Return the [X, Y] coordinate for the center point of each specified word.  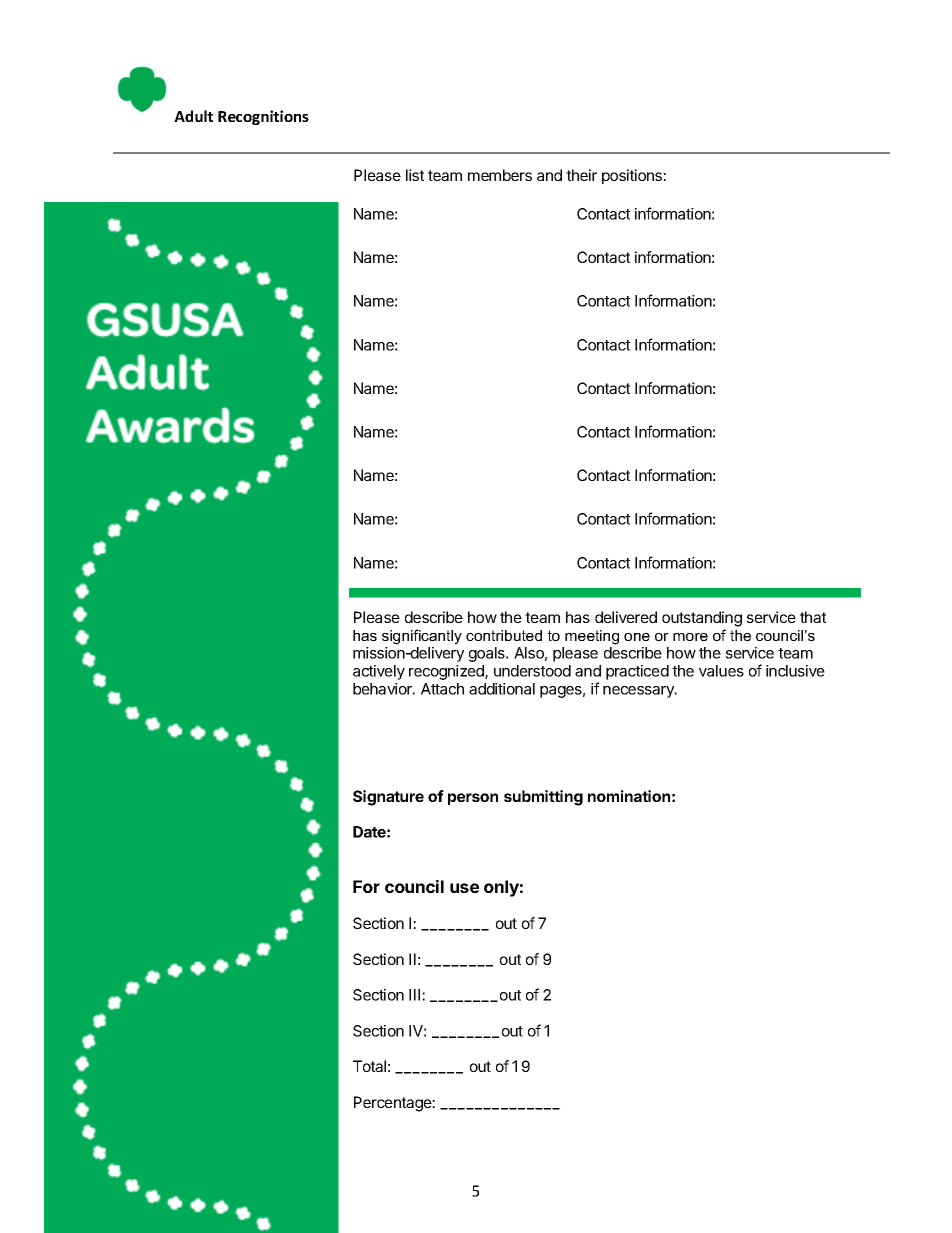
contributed [504, 635]
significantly [422, 637]
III [416, 995]
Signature [388, 798]
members [500, 175]
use [464, 888]
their [581, 175]
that [813, 617]
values [721, 671]
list [415, 175]
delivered [626, 617]
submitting [543, 798]
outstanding [702, 619]
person [473, 799]
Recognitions [263, 117]
